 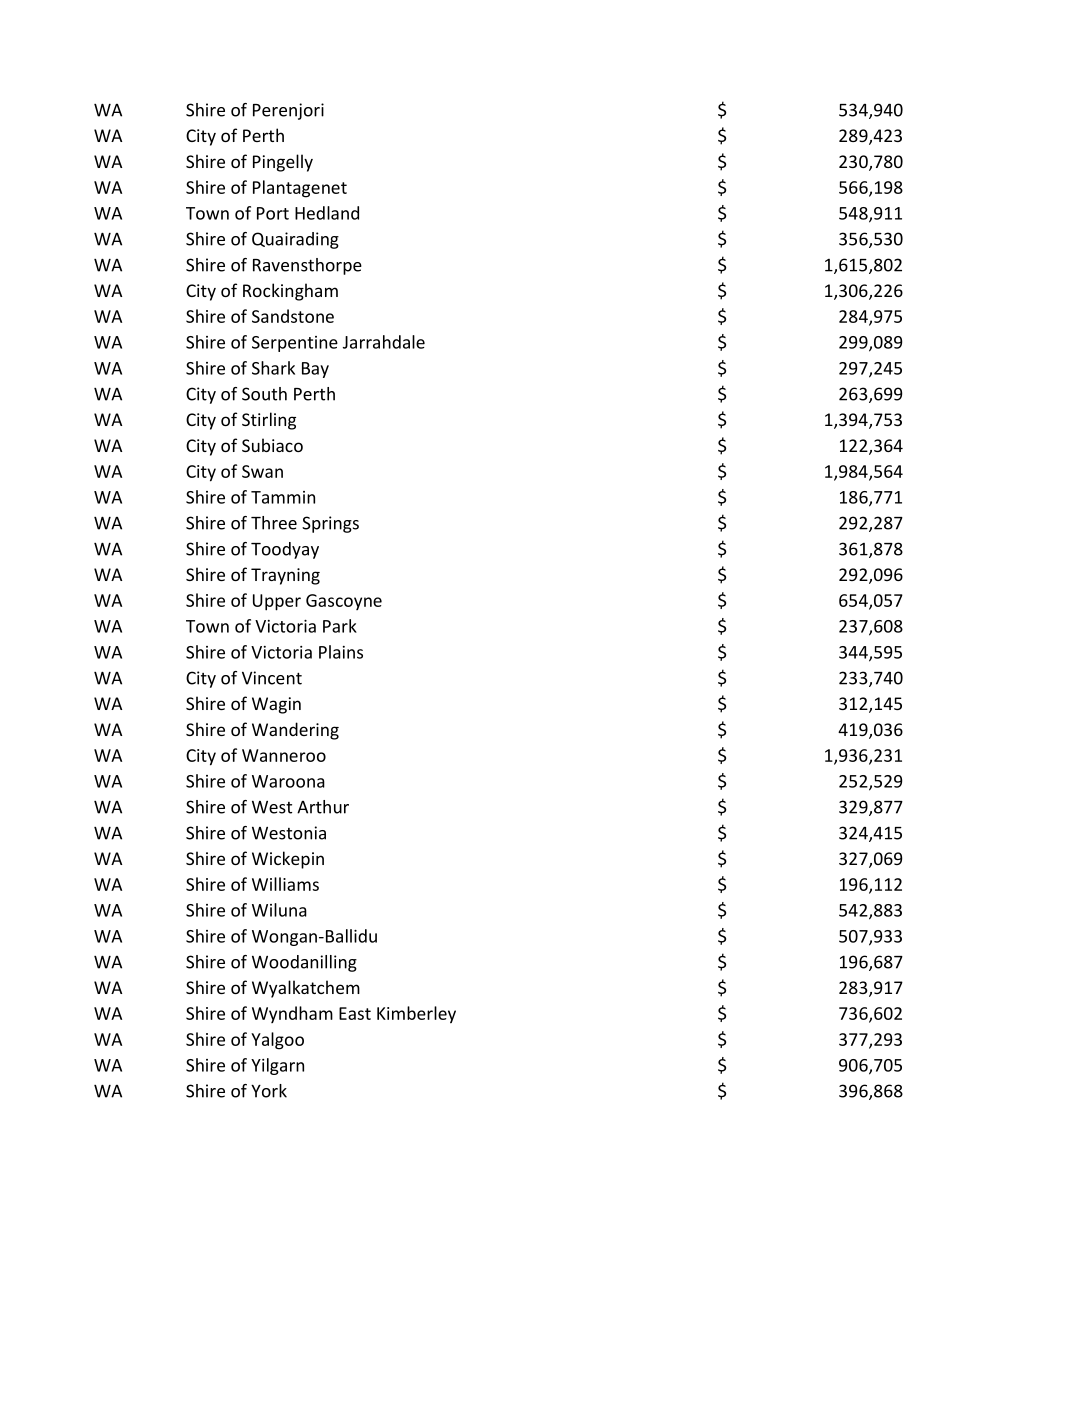 I want to click on East, so click(x=355, y=1013).
